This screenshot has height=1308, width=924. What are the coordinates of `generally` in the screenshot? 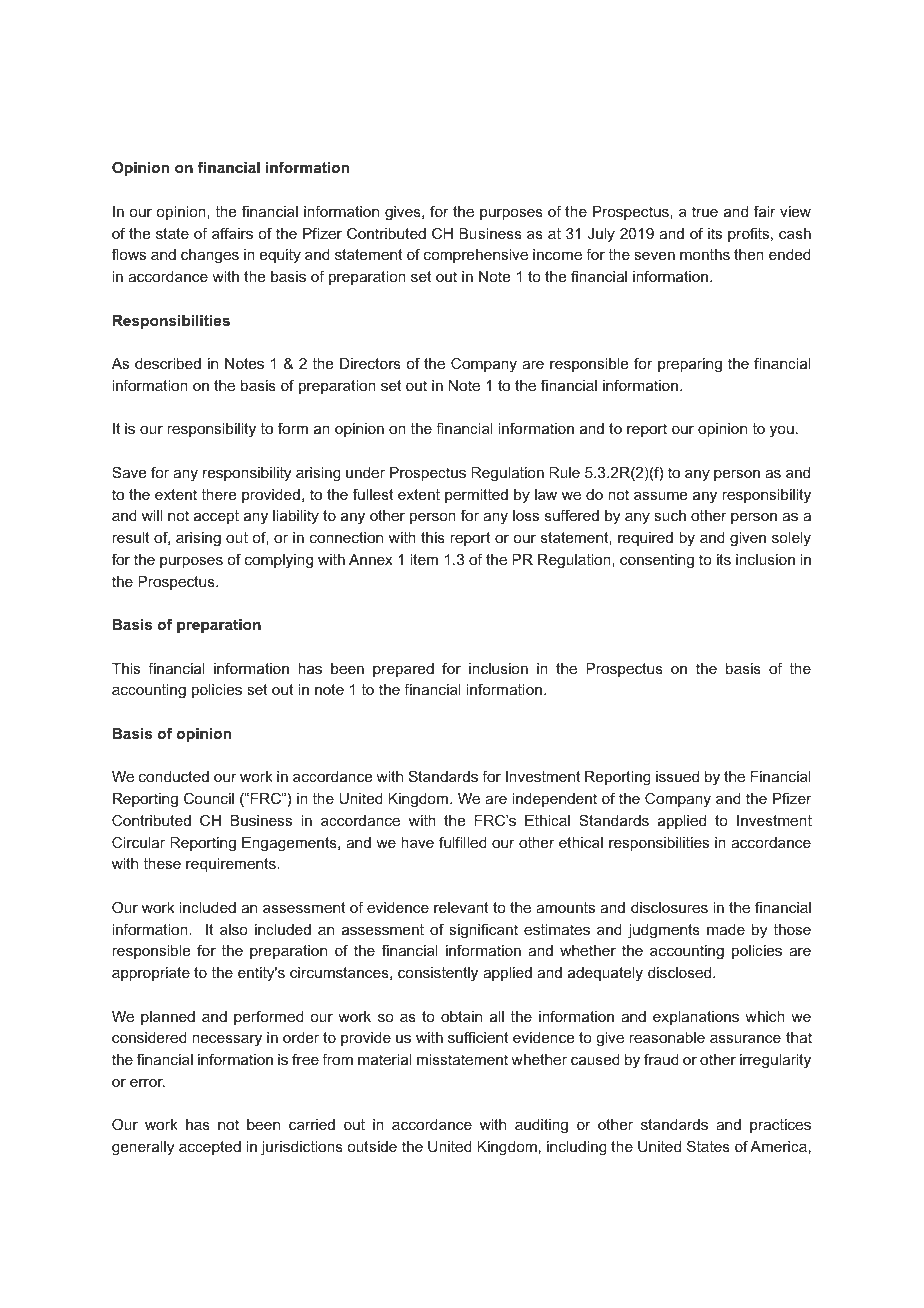 It's located at (143, 1148).
